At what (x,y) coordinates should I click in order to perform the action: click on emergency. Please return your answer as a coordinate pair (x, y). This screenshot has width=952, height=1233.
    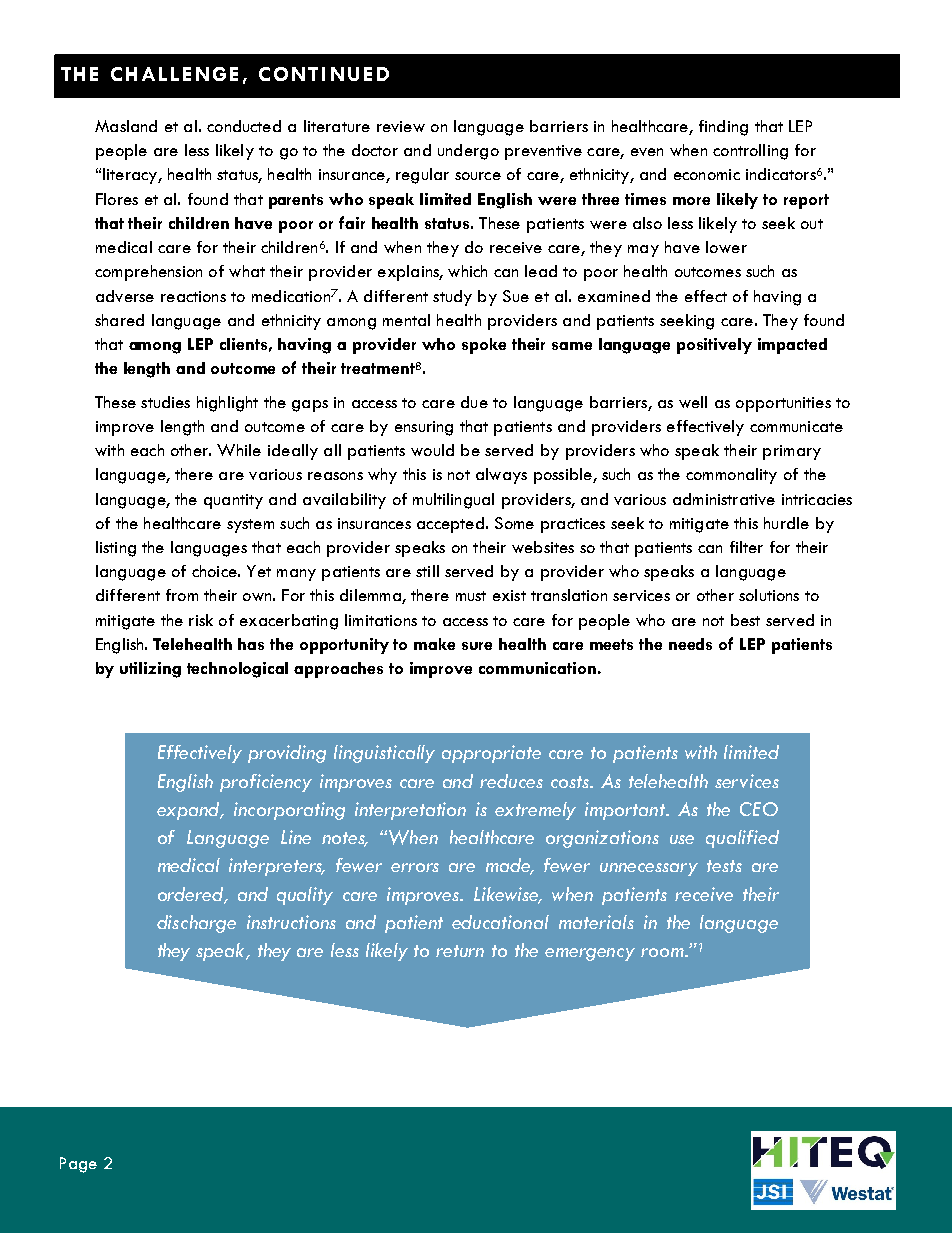
    Looking at the image, I should click on (590, 954).
